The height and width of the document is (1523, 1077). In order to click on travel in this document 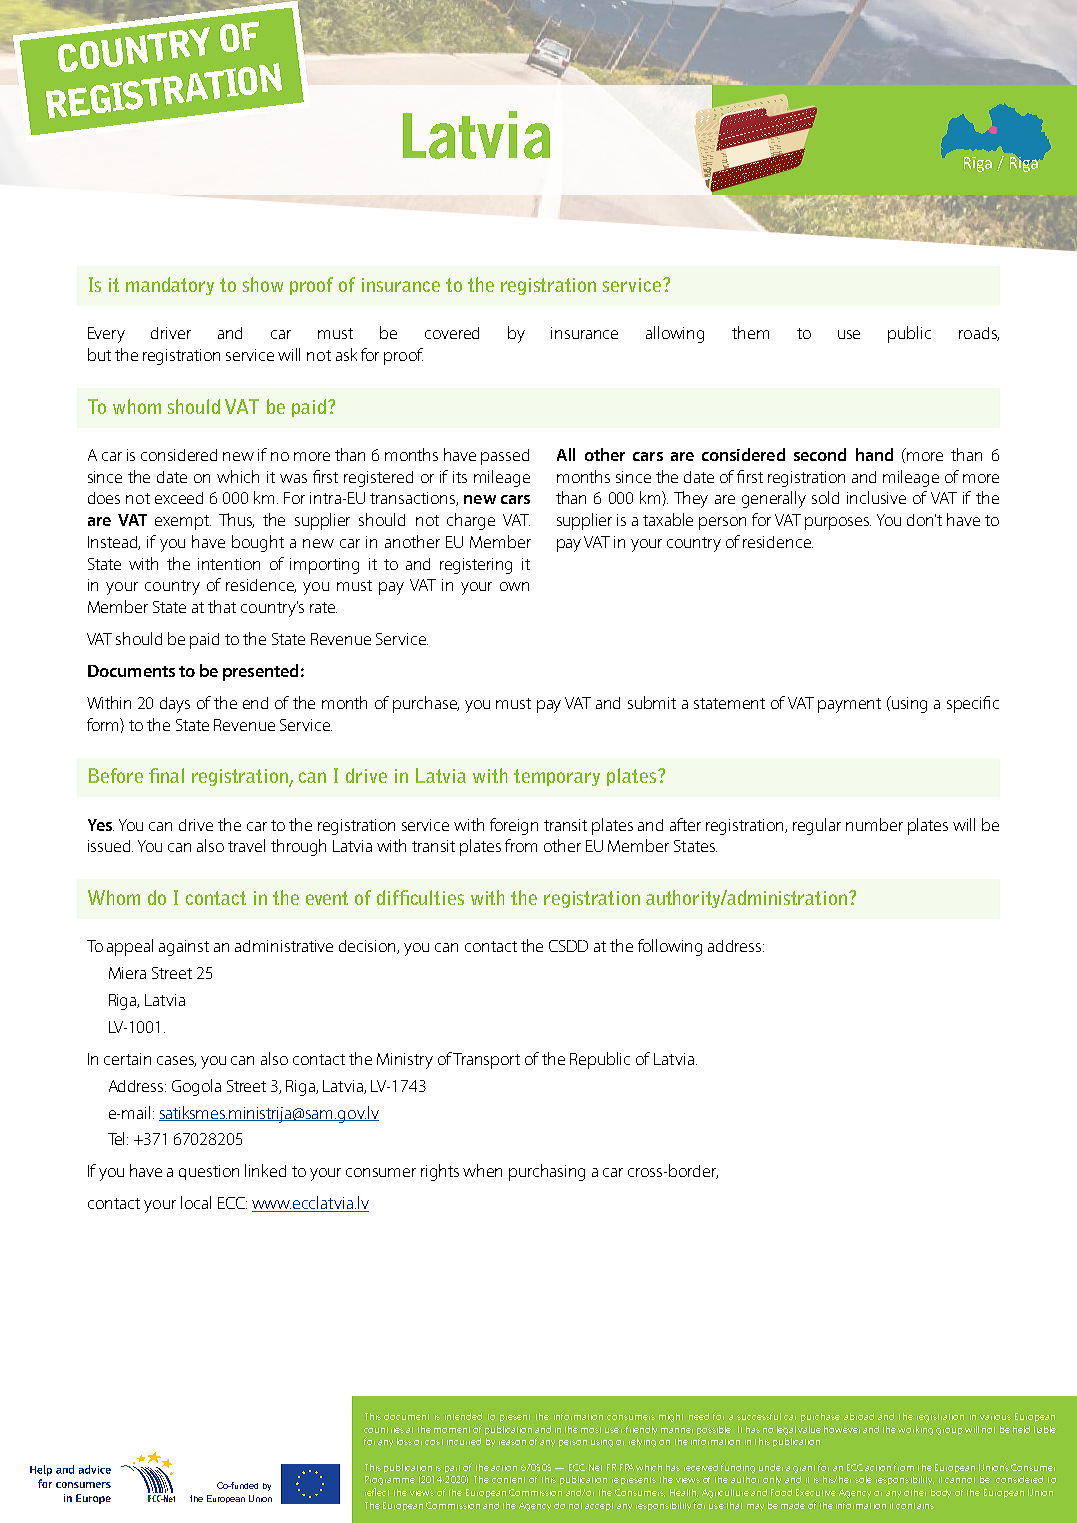, I will do `click(246, 845)`.
